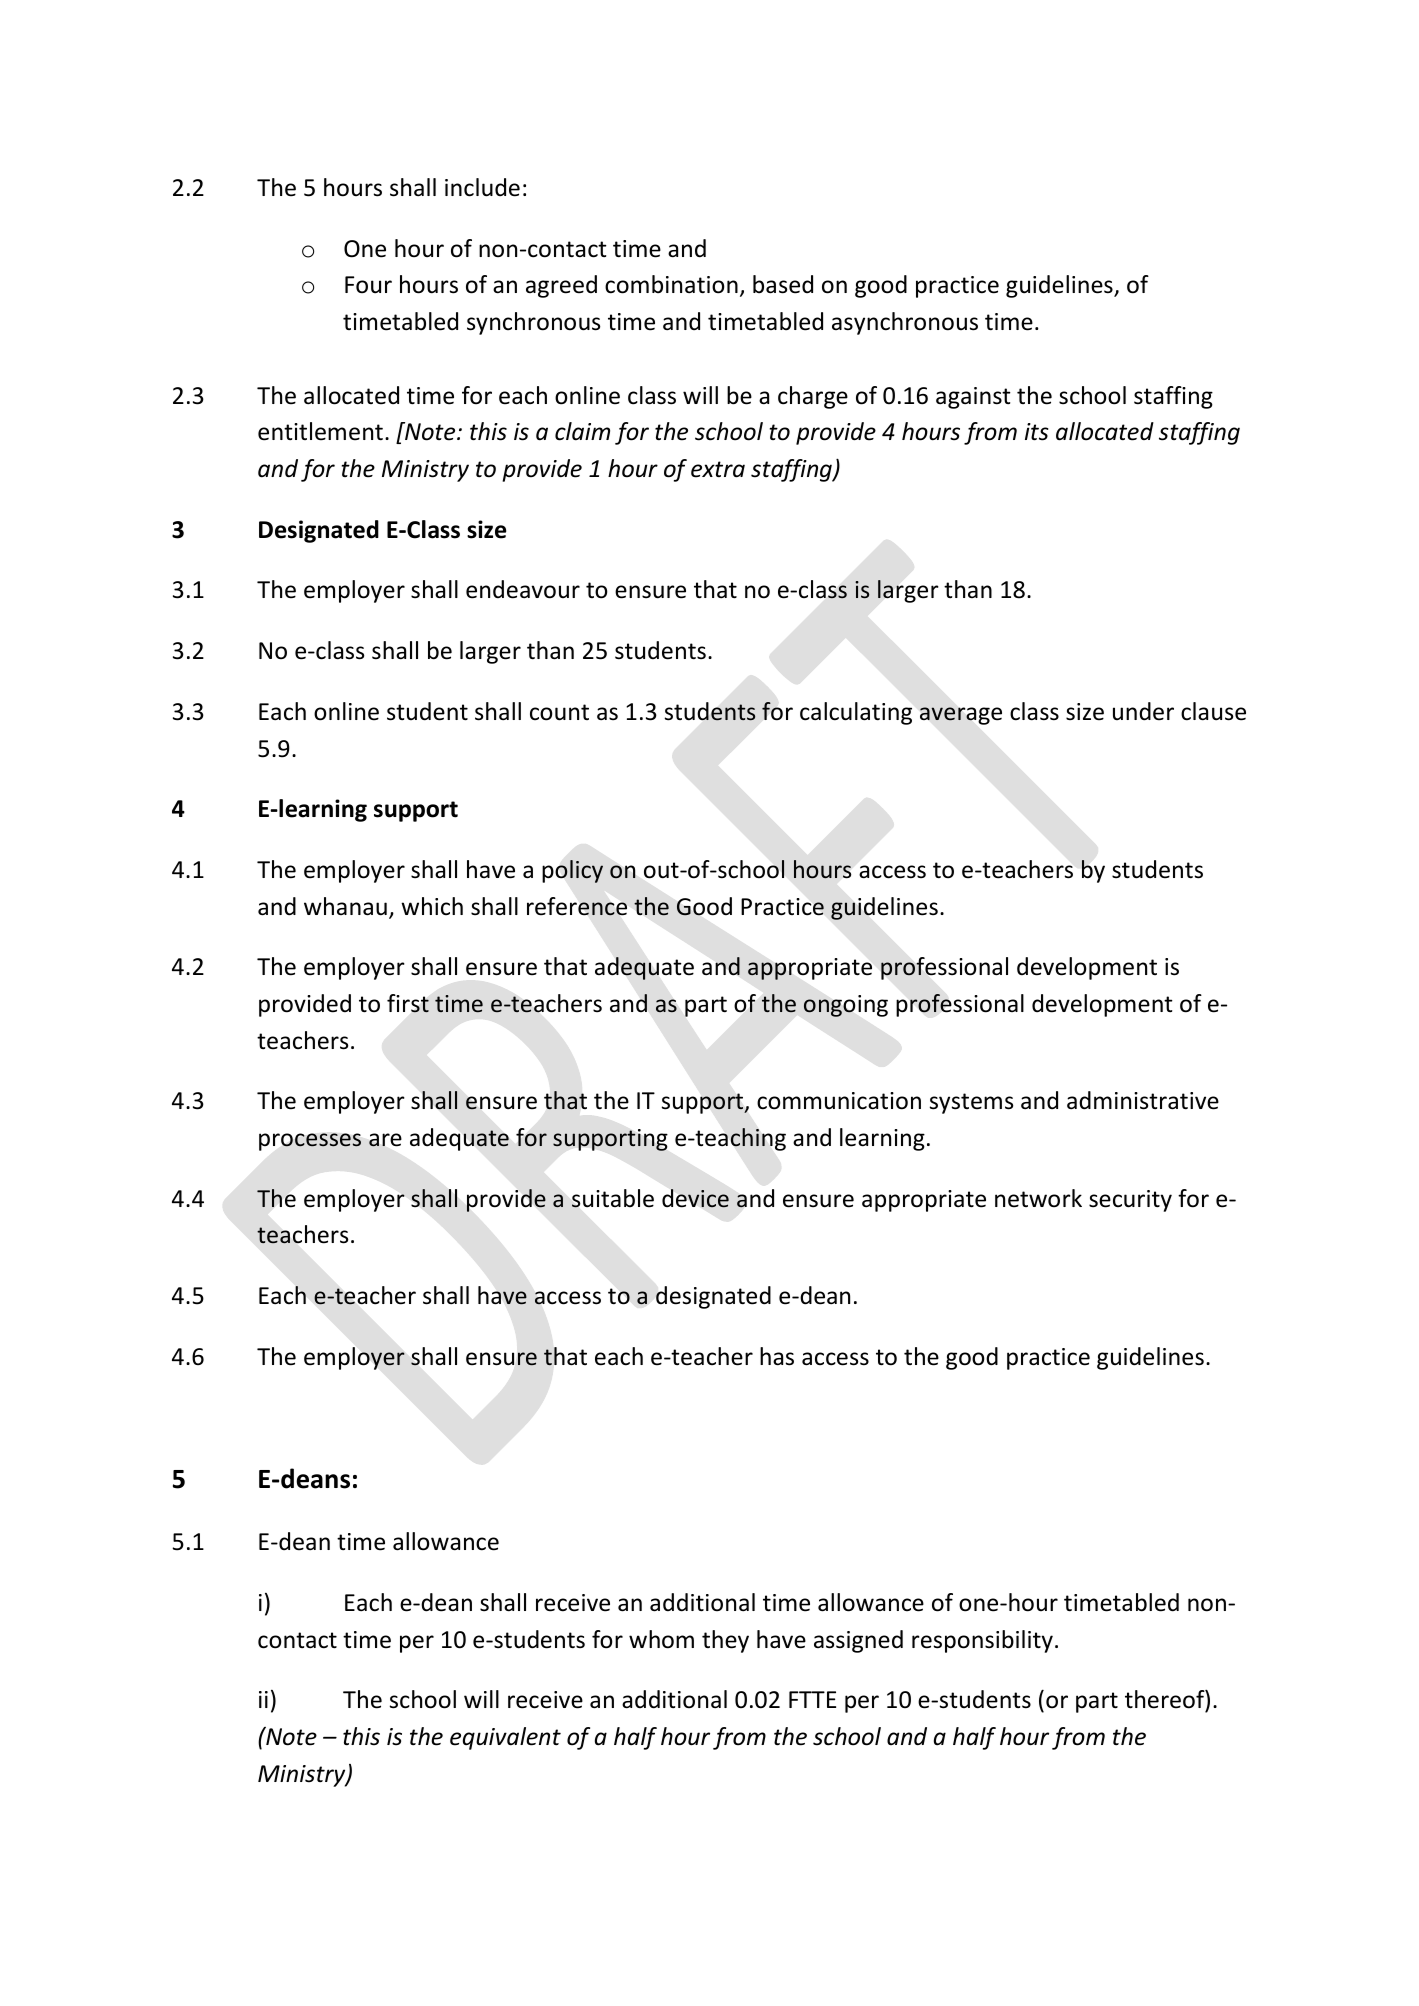 Image resolution: width=1419 pixels, height=2006 pixels. Describe the element at coordinates (1130, 1201) in the screenshot. I see `security` at that location.
